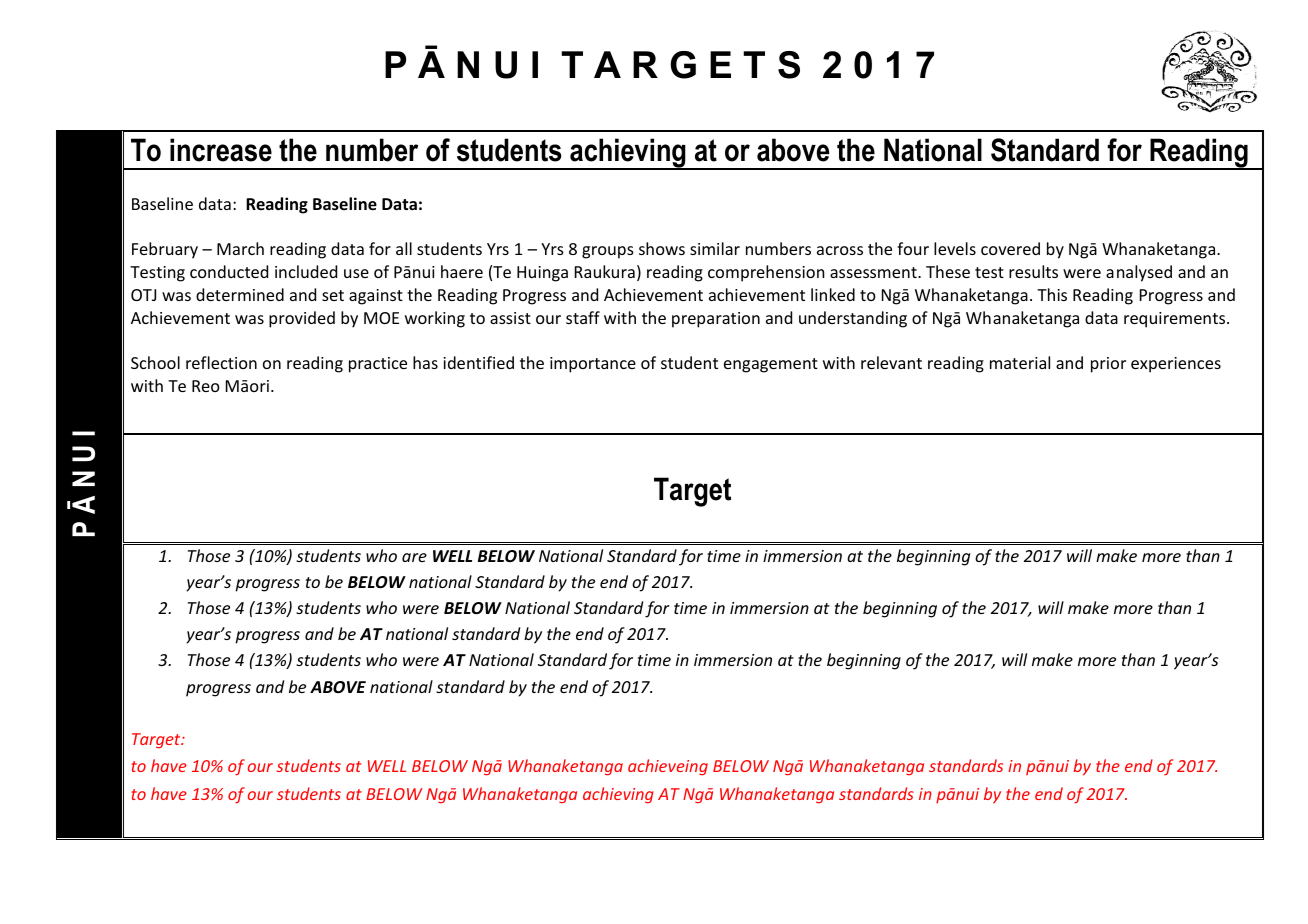 The width and height of the screenshot is (1308, 924). I want to click on prior, so click(1108, 365).
